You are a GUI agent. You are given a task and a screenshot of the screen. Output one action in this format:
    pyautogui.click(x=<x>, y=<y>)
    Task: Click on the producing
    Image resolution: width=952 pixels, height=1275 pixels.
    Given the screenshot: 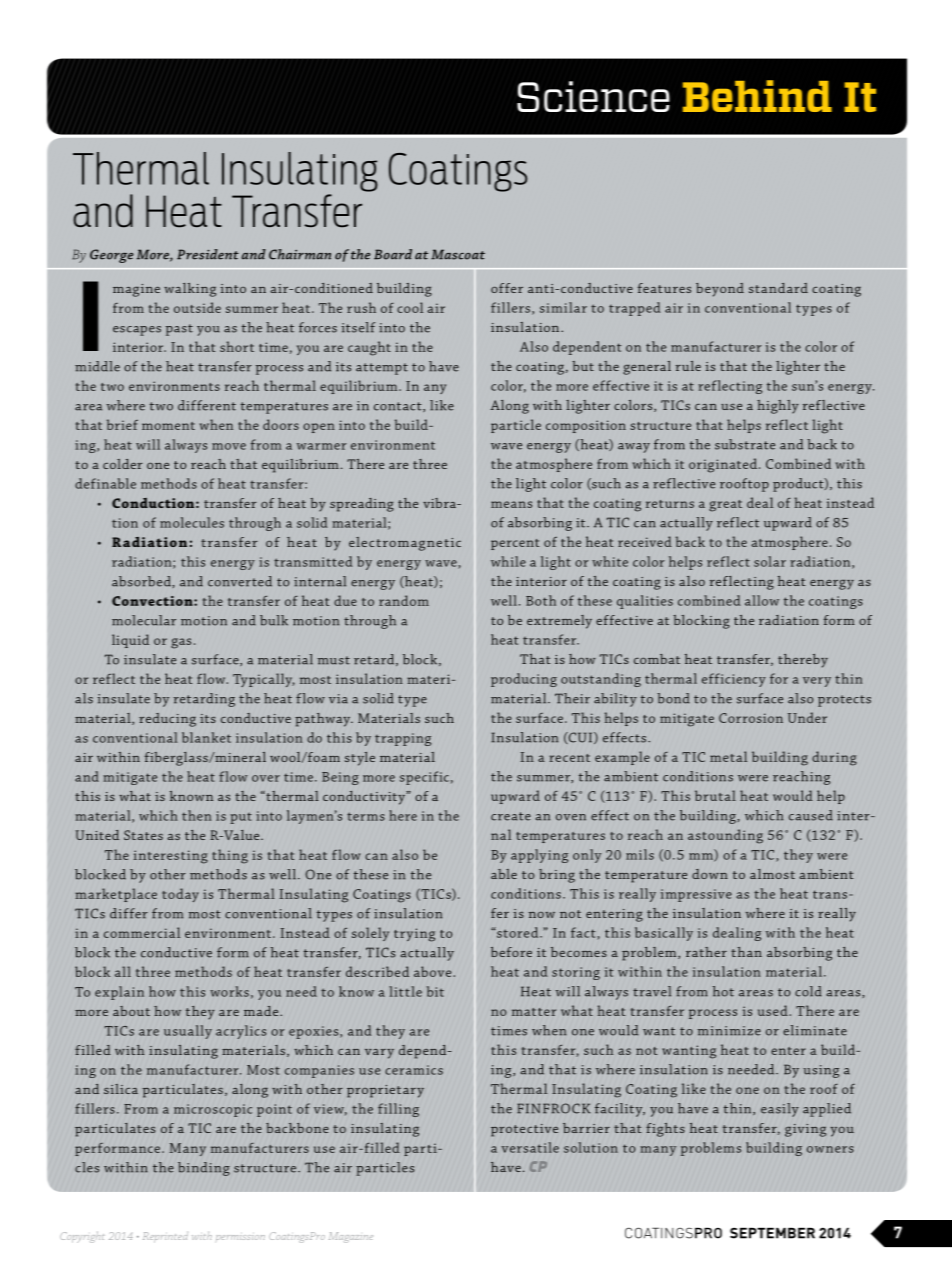 What is the action you would take?
    pyautogui.click(x=524, y=680)
